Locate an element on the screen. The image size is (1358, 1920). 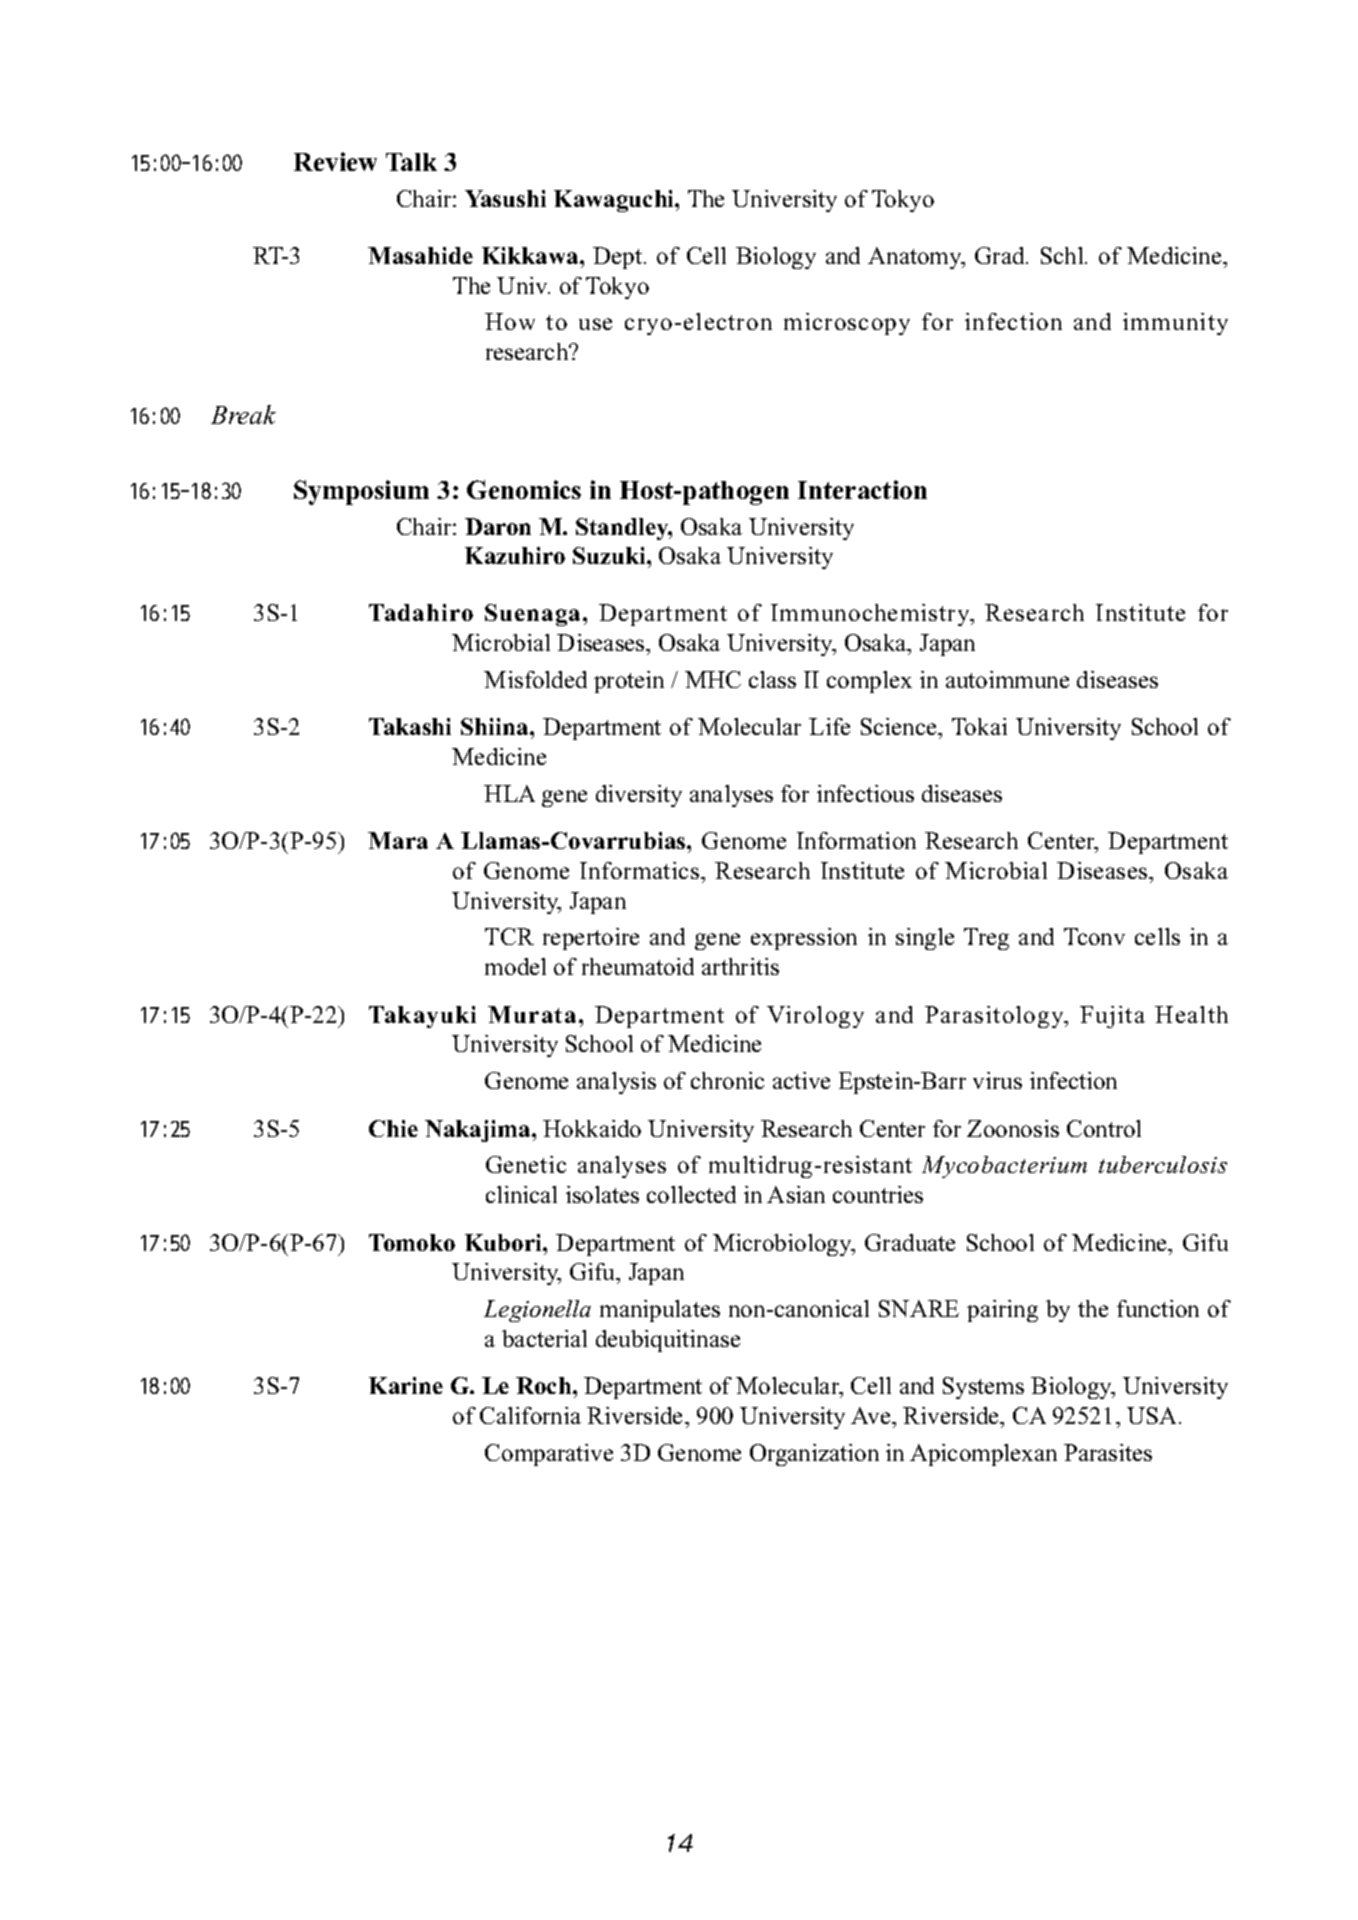
Dept is located at coordinates (619, 258).
